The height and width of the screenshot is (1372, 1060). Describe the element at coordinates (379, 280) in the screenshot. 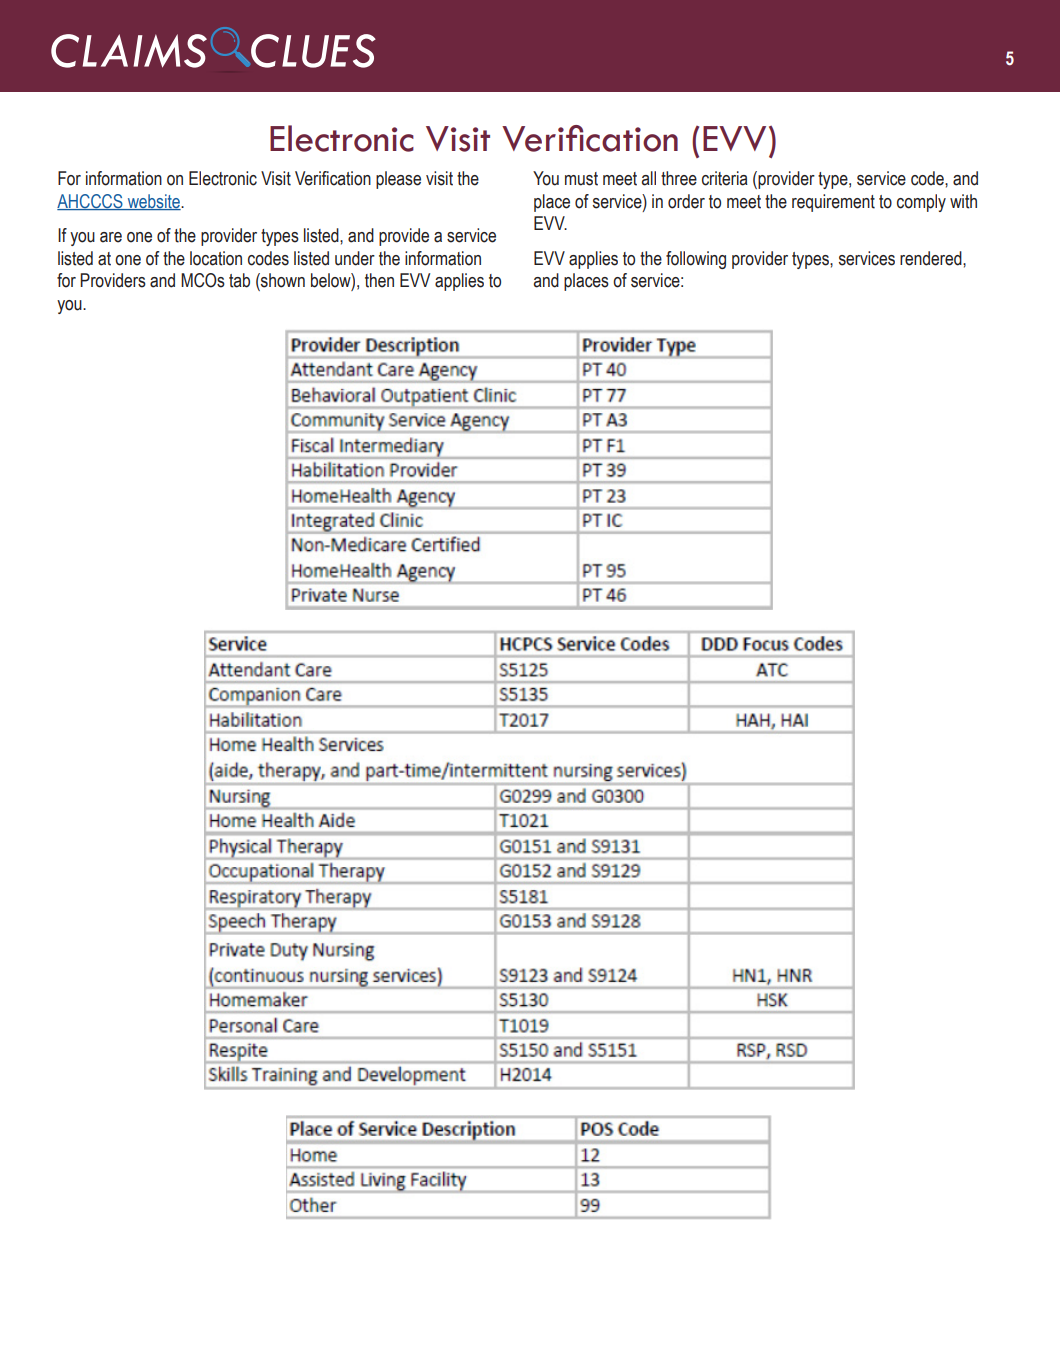

I see `then` at that location.
